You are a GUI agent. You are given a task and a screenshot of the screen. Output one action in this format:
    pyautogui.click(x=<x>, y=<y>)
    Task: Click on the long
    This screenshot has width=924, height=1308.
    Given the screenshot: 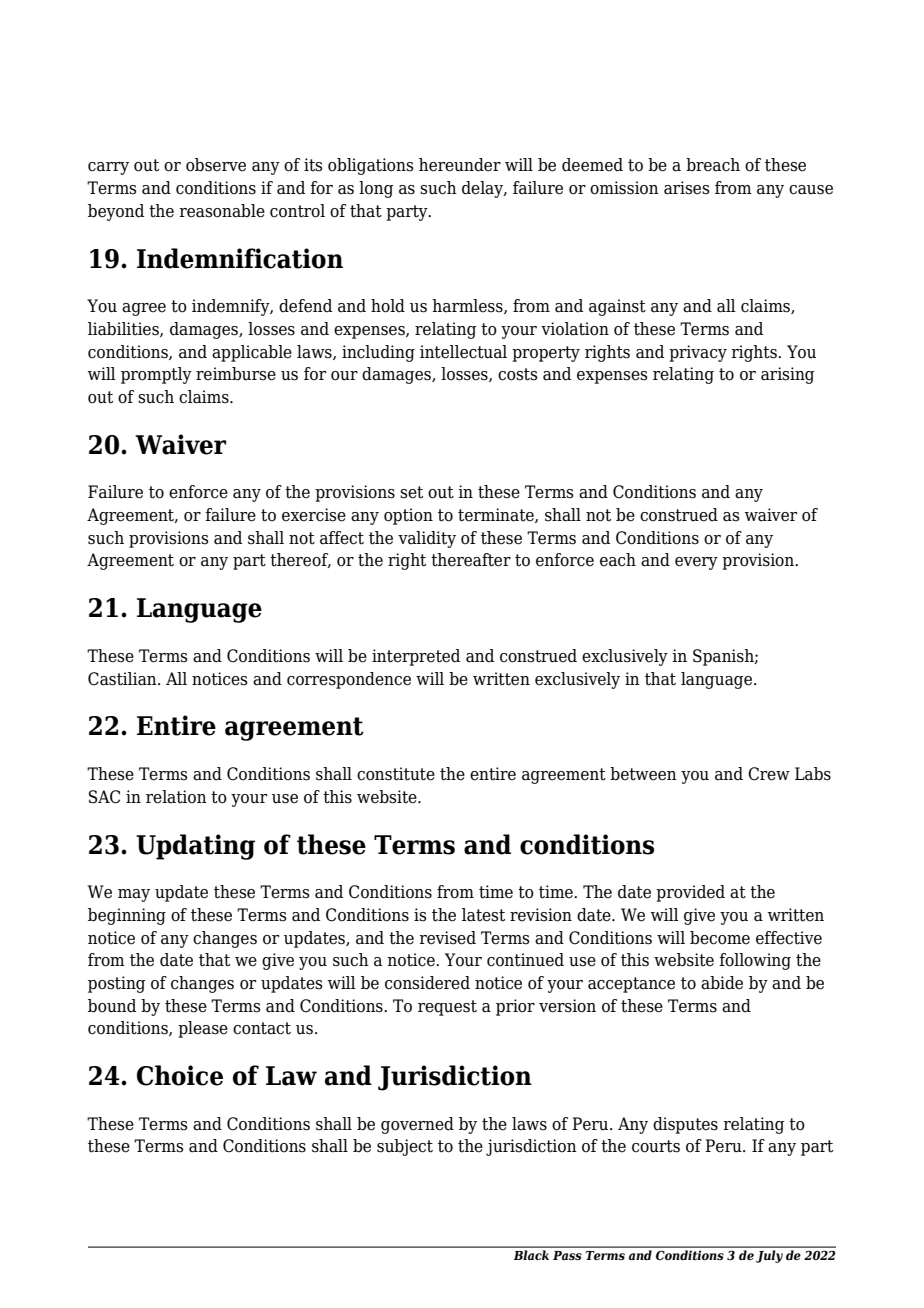 What is the action you would take?
    pyautogui.click(x=376, y=189)
